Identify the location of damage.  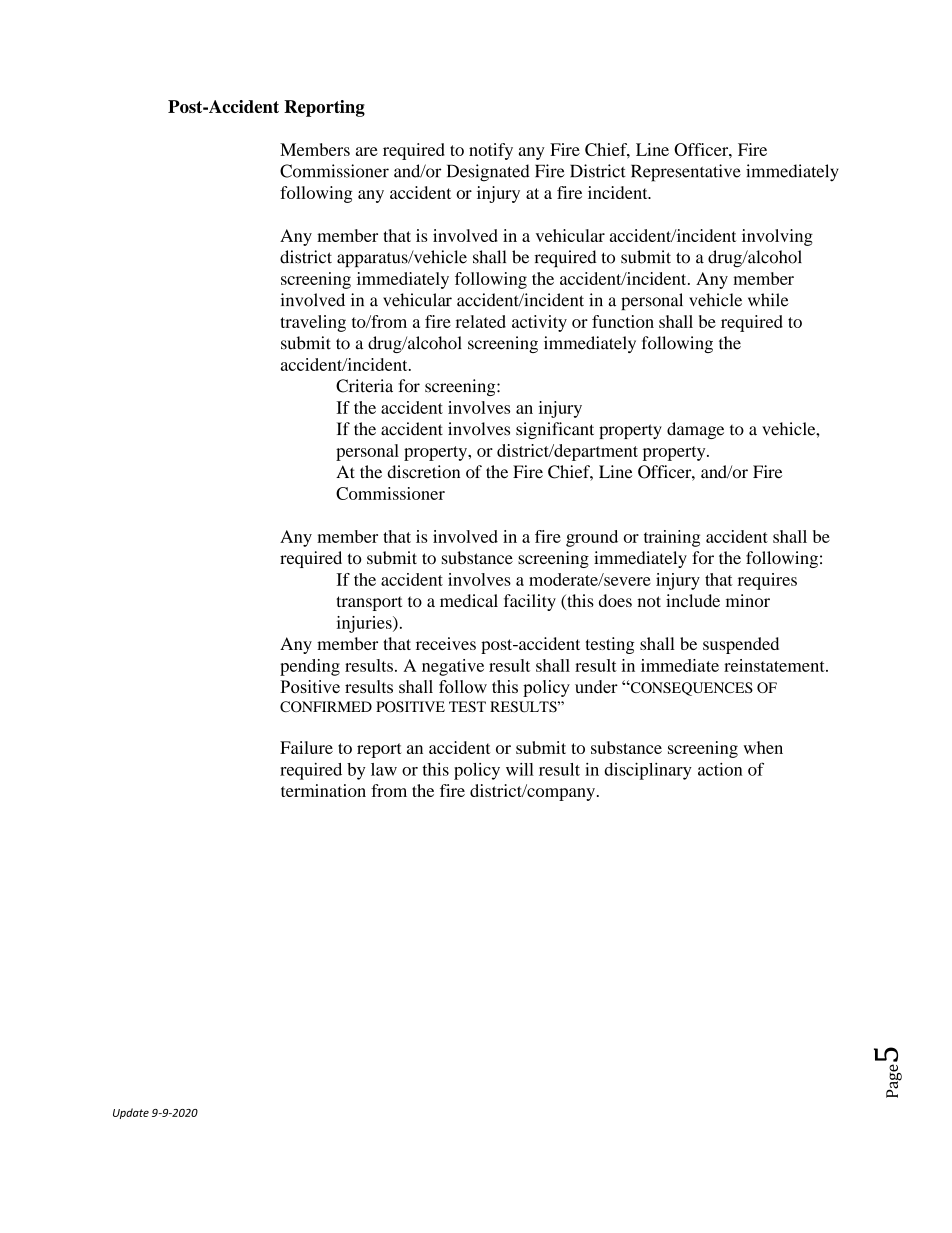
(695, 430).
